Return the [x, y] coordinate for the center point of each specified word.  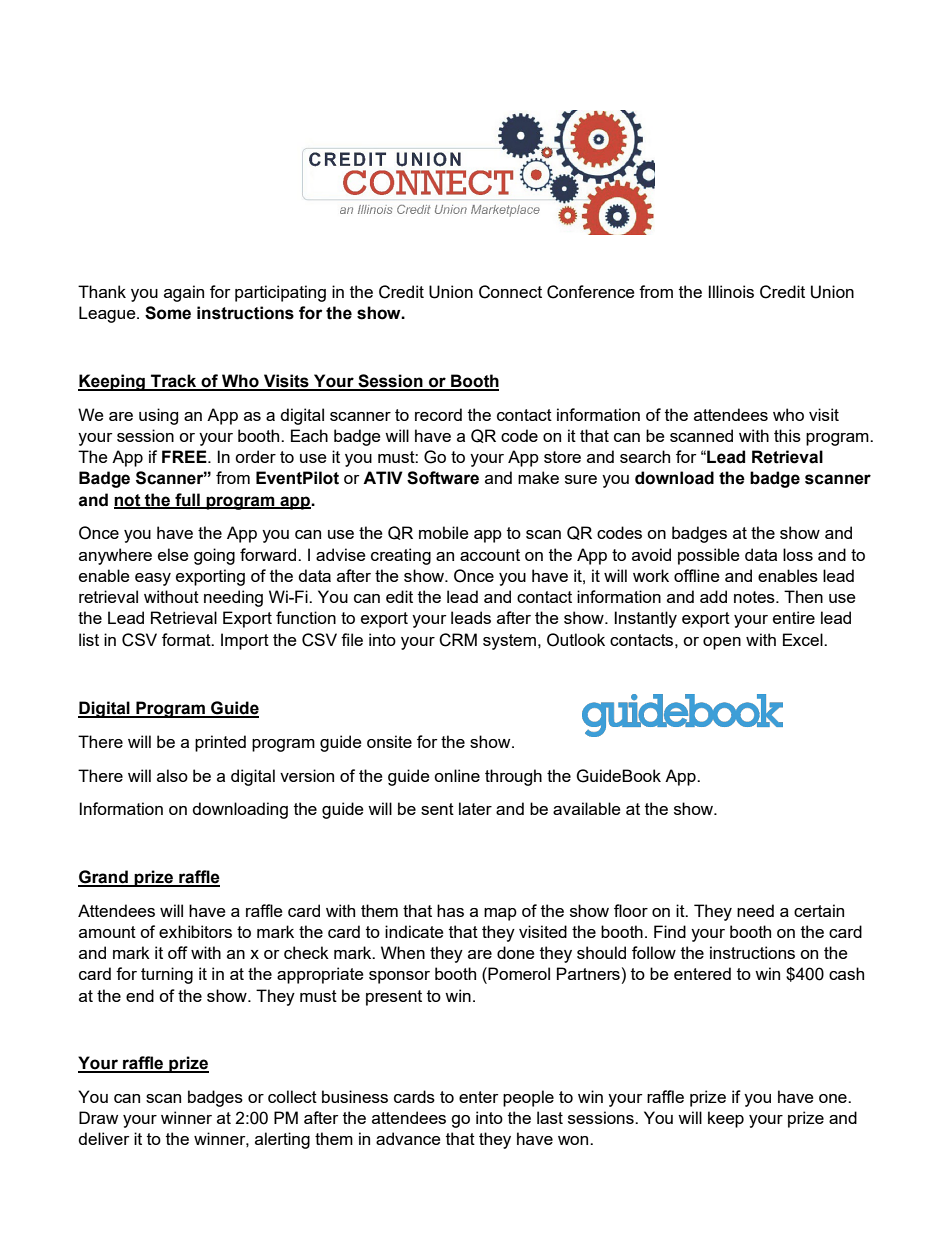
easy [153, 579]
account [490, 555]
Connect [510, 292]
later [475, 808]
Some [168, 313]
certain [819, 910]
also [172, 775]
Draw [98, 1117]
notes [755, 597]
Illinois [731, 291]
